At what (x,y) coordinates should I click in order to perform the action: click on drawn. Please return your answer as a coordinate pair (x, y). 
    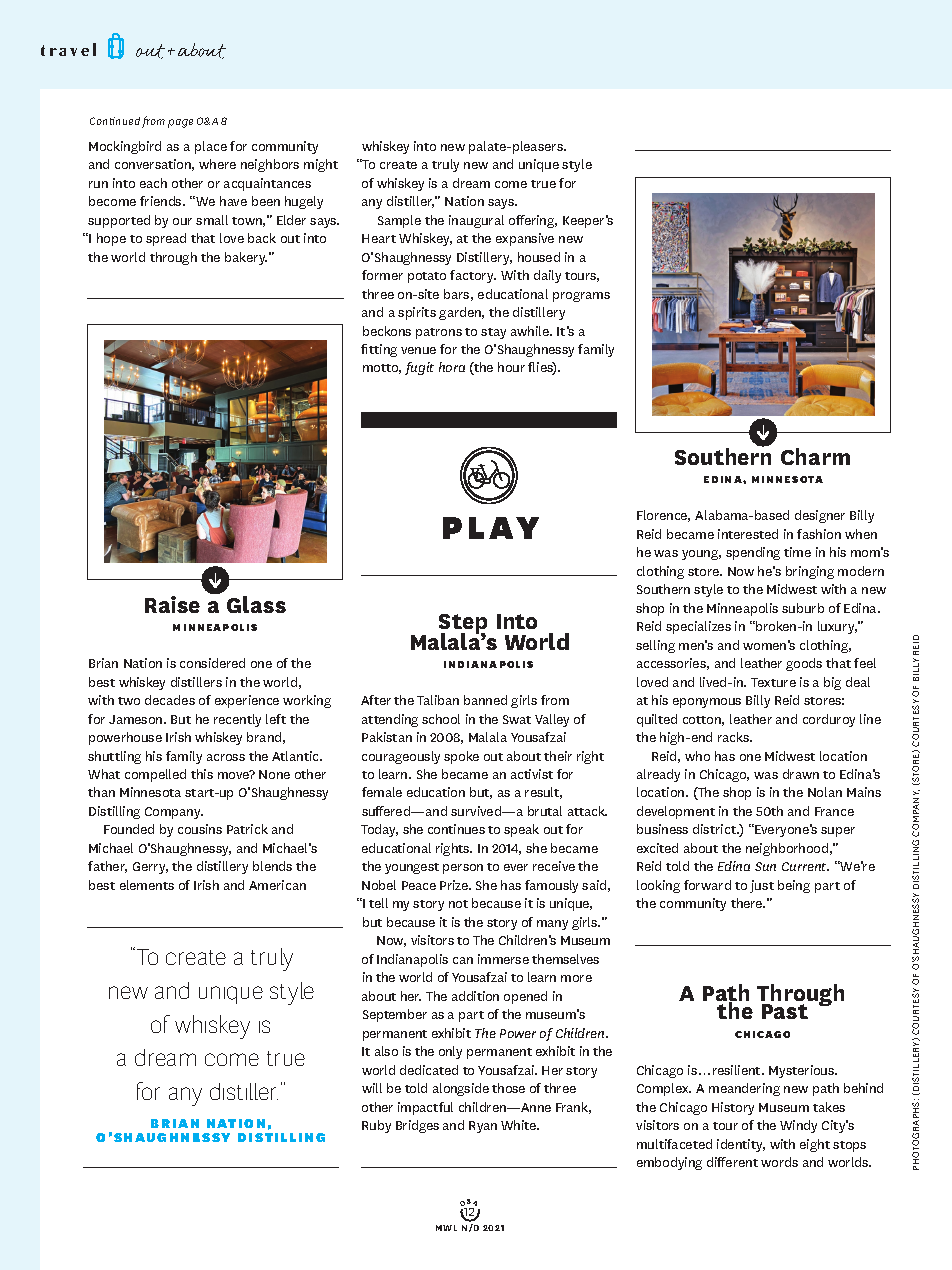
    Looking at the image, I should click on (801, 774).
